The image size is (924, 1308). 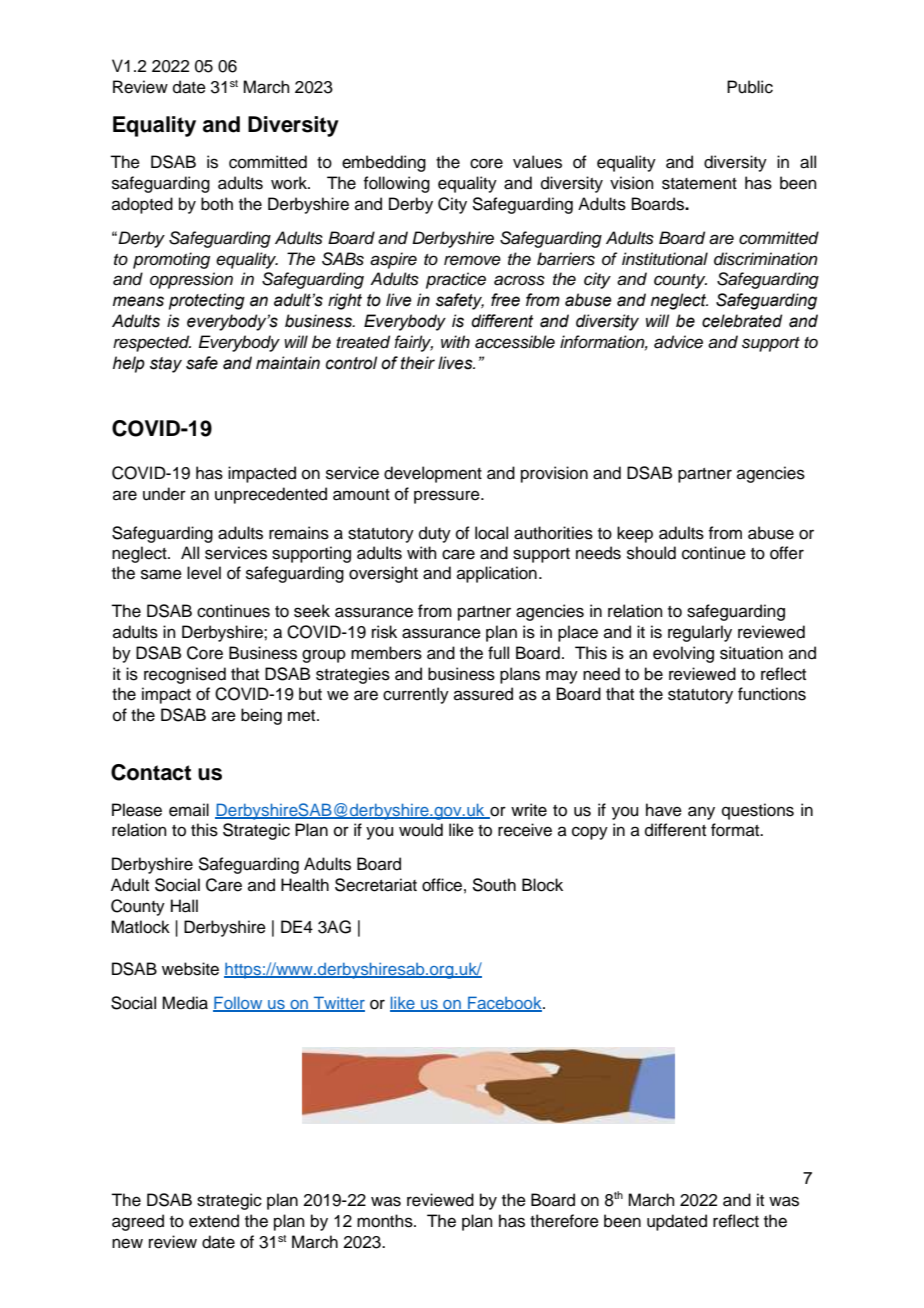 What do you see at coordinates (701, 813) in the document?
I see `any` at bounding box center [701, 813].
